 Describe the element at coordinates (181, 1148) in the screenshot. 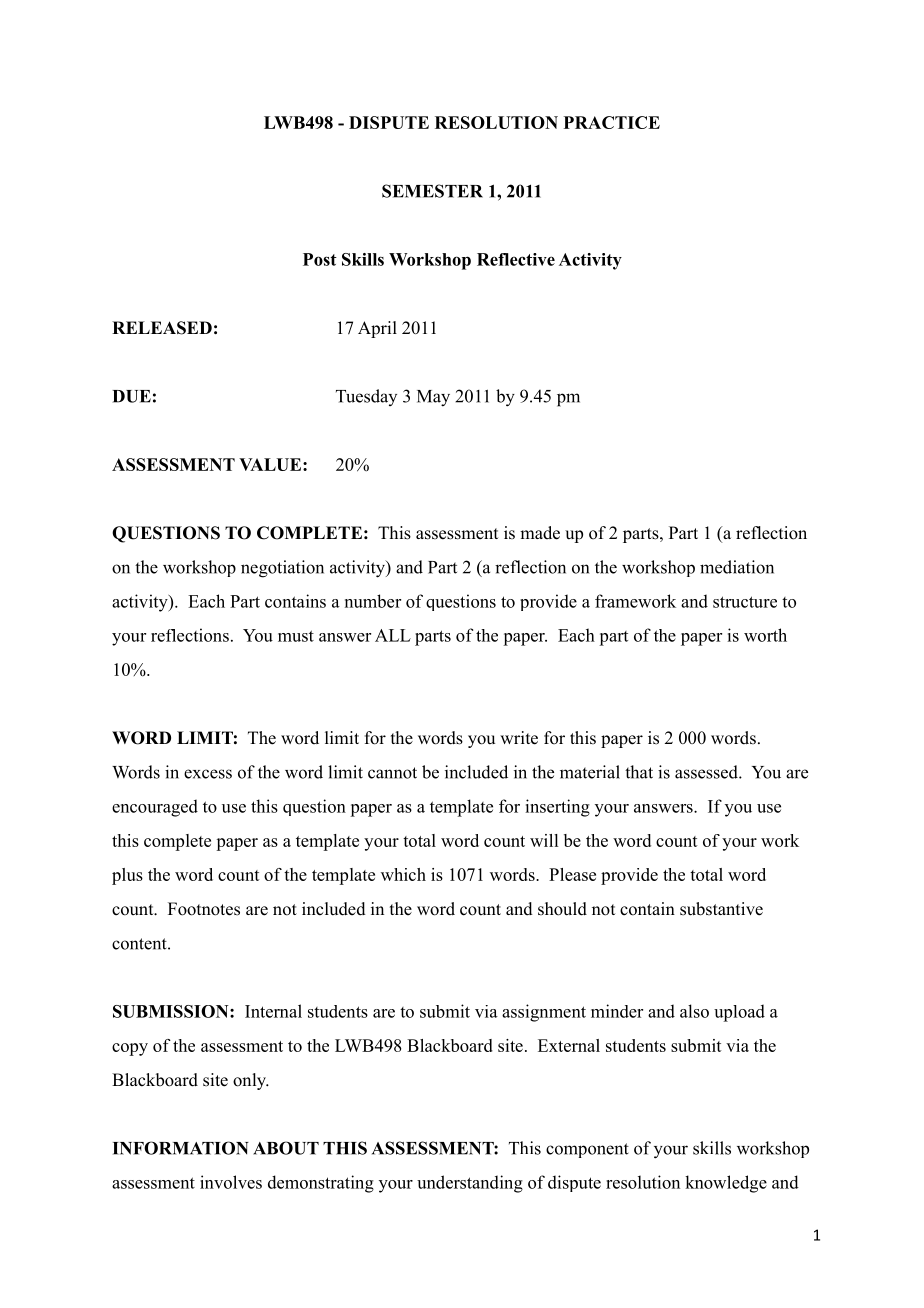

I see `INFORMATION` at that location.
